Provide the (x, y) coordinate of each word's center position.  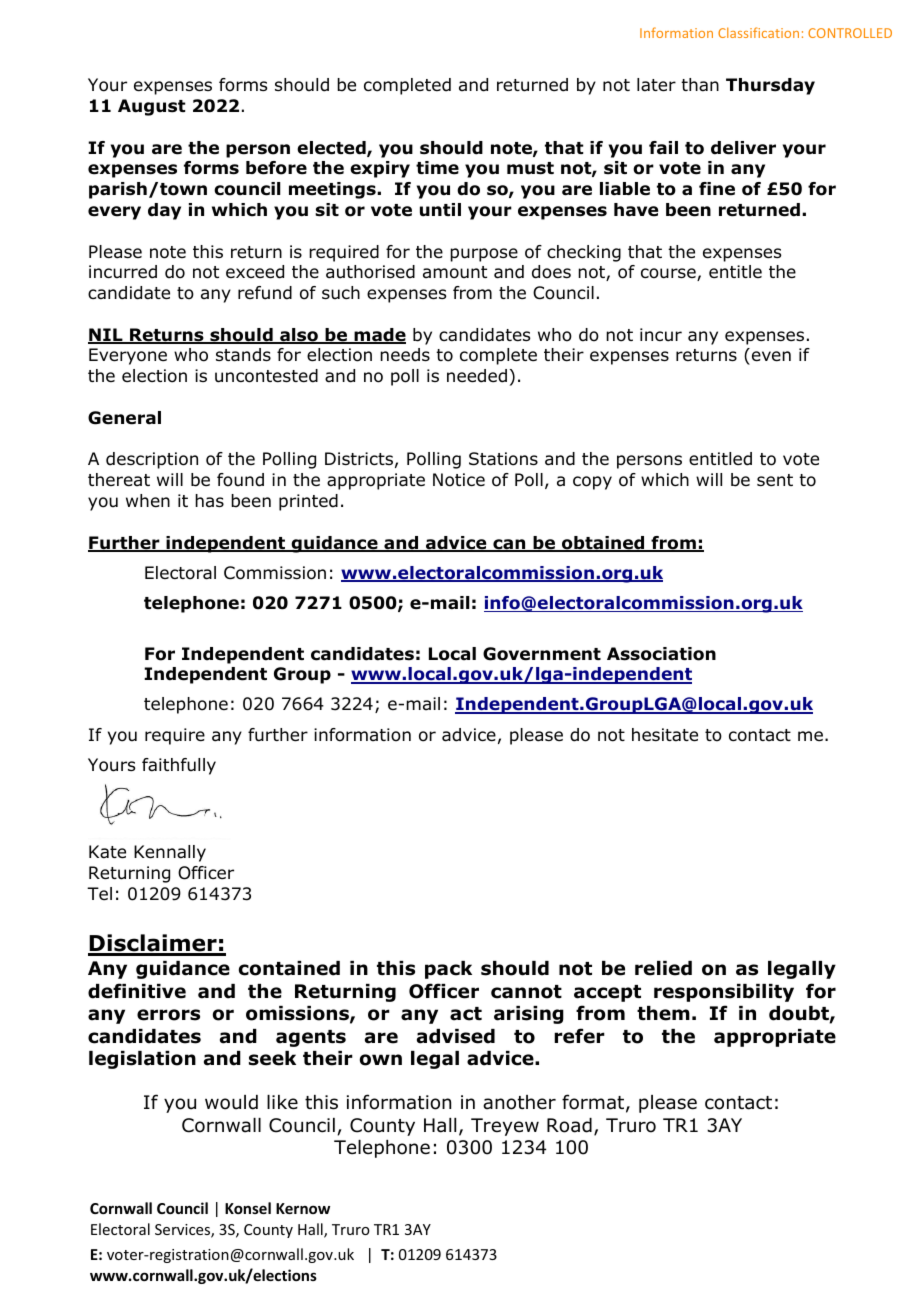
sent (775, 480)
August (151, 107)
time (437, 168)
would (231, 1102)
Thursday (770, 86)
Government (542, 654)
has (209, 500)
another (519, 1102)
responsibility (724, 993)
